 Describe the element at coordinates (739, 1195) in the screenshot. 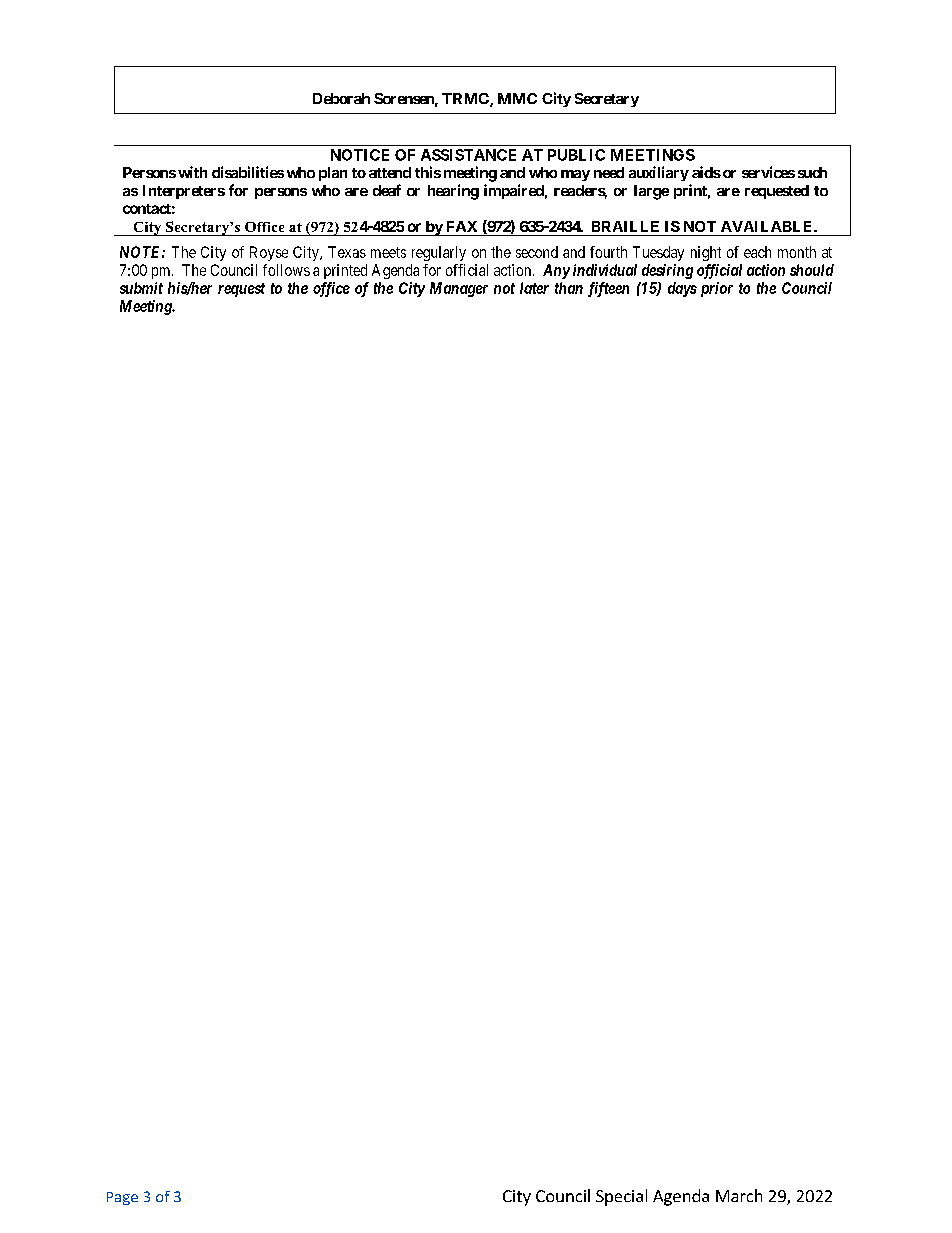

I see `March` at that location.
